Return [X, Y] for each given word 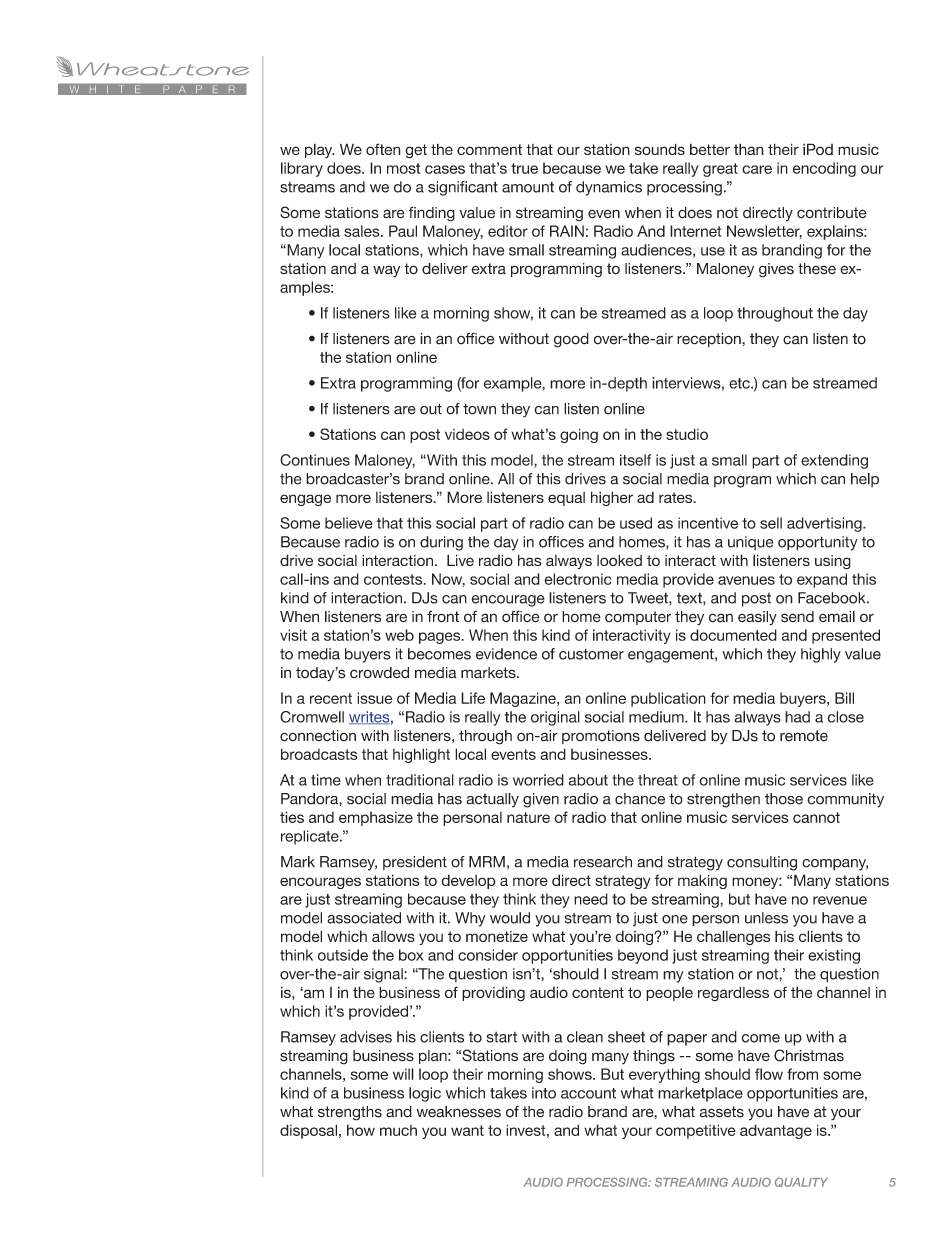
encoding [824, 169]
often [383, 149]
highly [821, 655]
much [398, 1130]
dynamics [609, 188]
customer [591, 654]
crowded [379, 673]
